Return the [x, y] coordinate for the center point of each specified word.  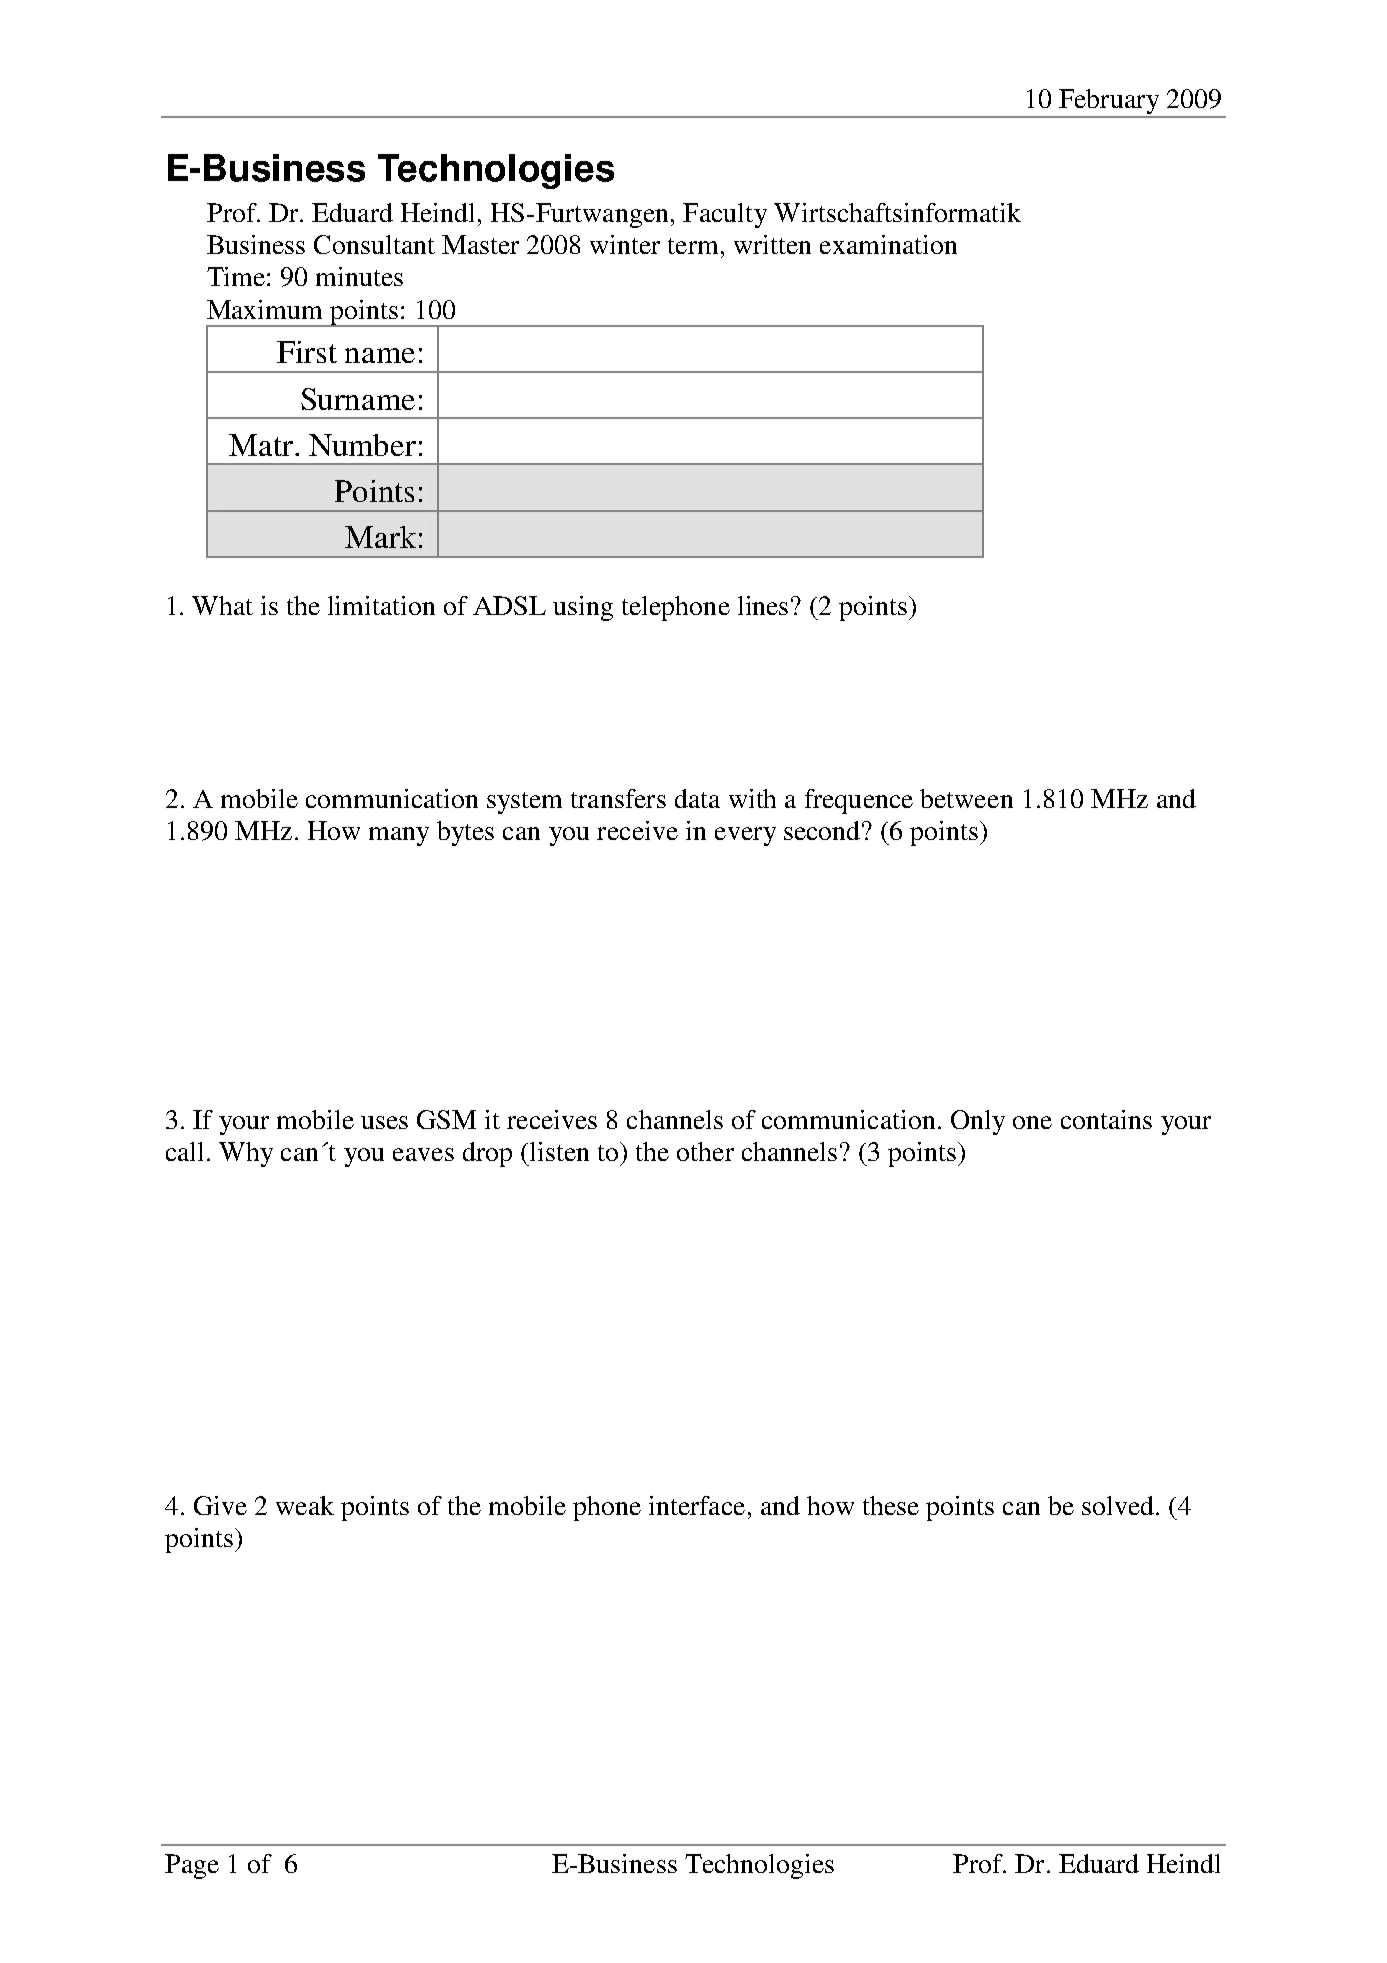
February [1109, 103]
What [222, 605]
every [745, 836]
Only [978, 1122]
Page [192, 1866]
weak [305, 1505]
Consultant [374, 244]
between [966, 798]
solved [1118, 1505]
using [583, 608]
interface [697, 1505]
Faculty [725, 215]
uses [384, 1122]
